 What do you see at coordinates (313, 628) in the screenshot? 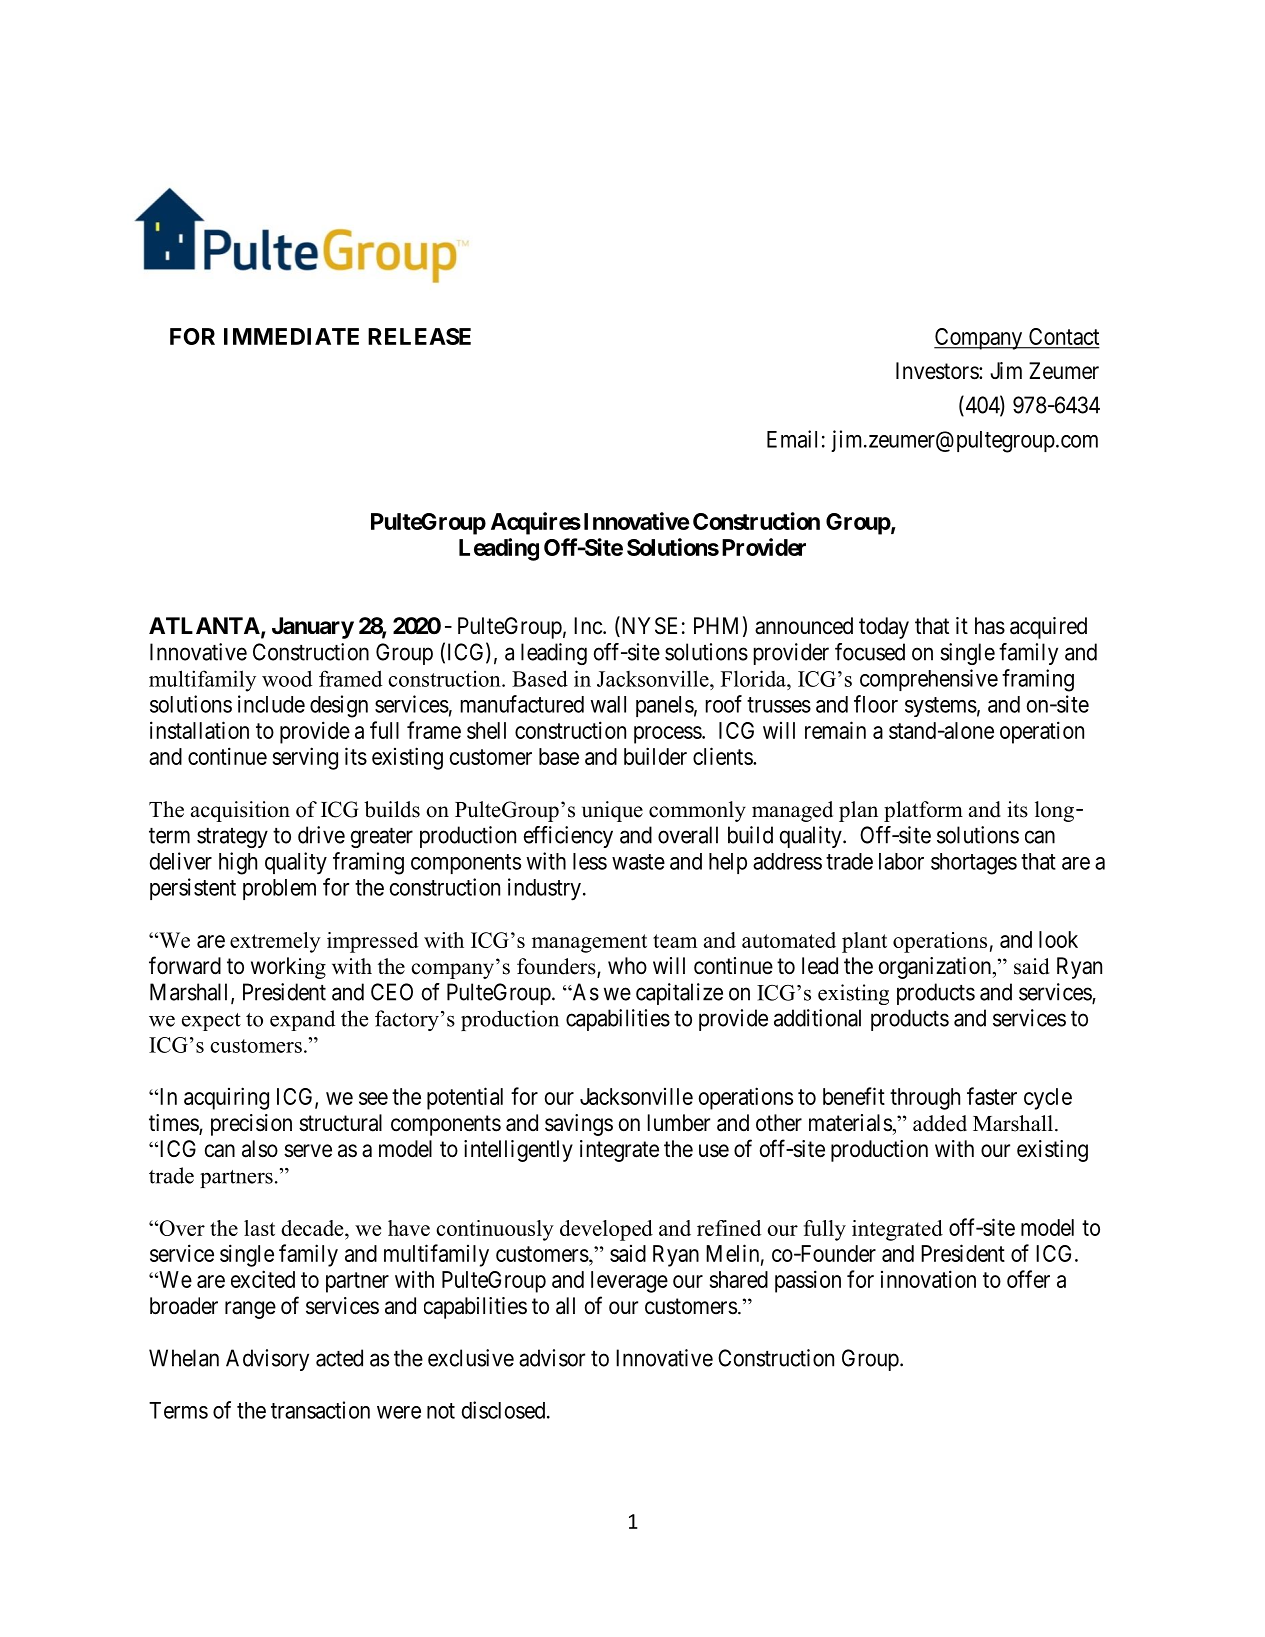
I see `January` at bounding box center [313, 628].
